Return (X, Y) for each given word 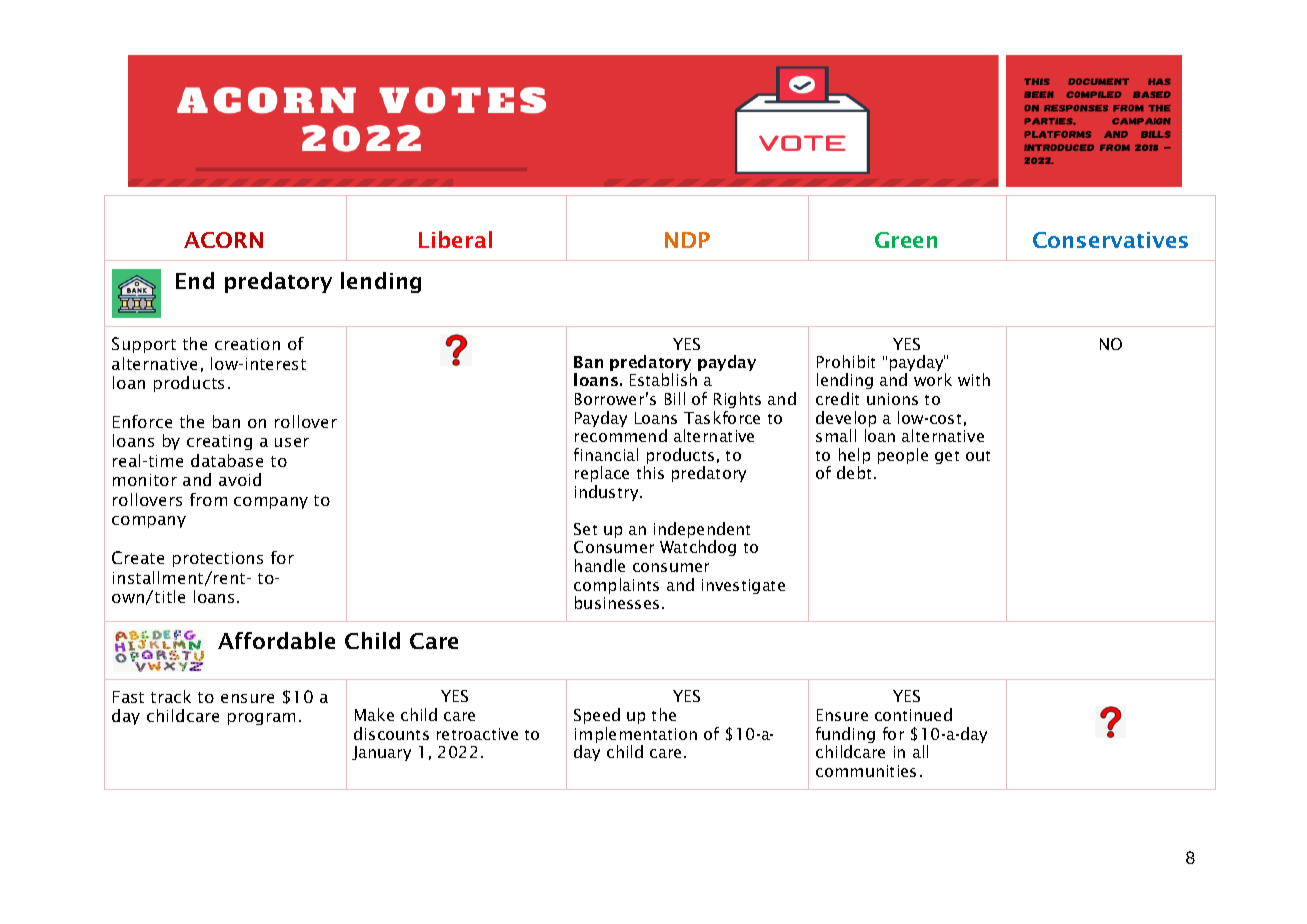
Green (906, 240)
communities (866, 771)
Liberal (455, 239)
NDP (687, 240)
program (261, 719)
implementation (636, 736)
